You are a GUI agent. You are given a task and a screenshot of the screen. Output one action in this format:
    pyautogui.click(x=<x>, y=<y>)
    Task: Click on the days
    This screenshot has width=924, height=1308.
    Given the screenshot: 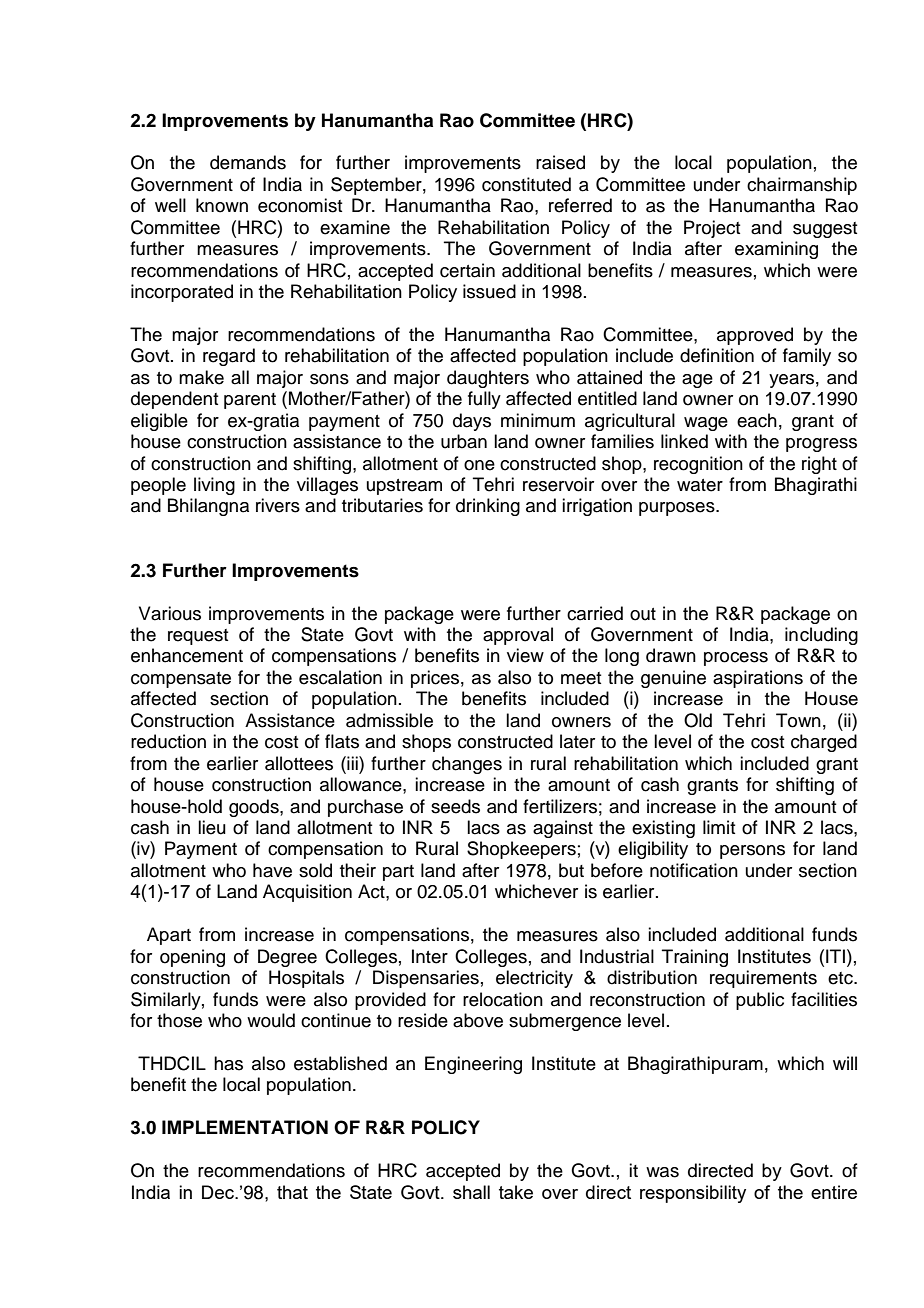 What is the action you would take?
    pyautogui.click(x=472, y=422)
